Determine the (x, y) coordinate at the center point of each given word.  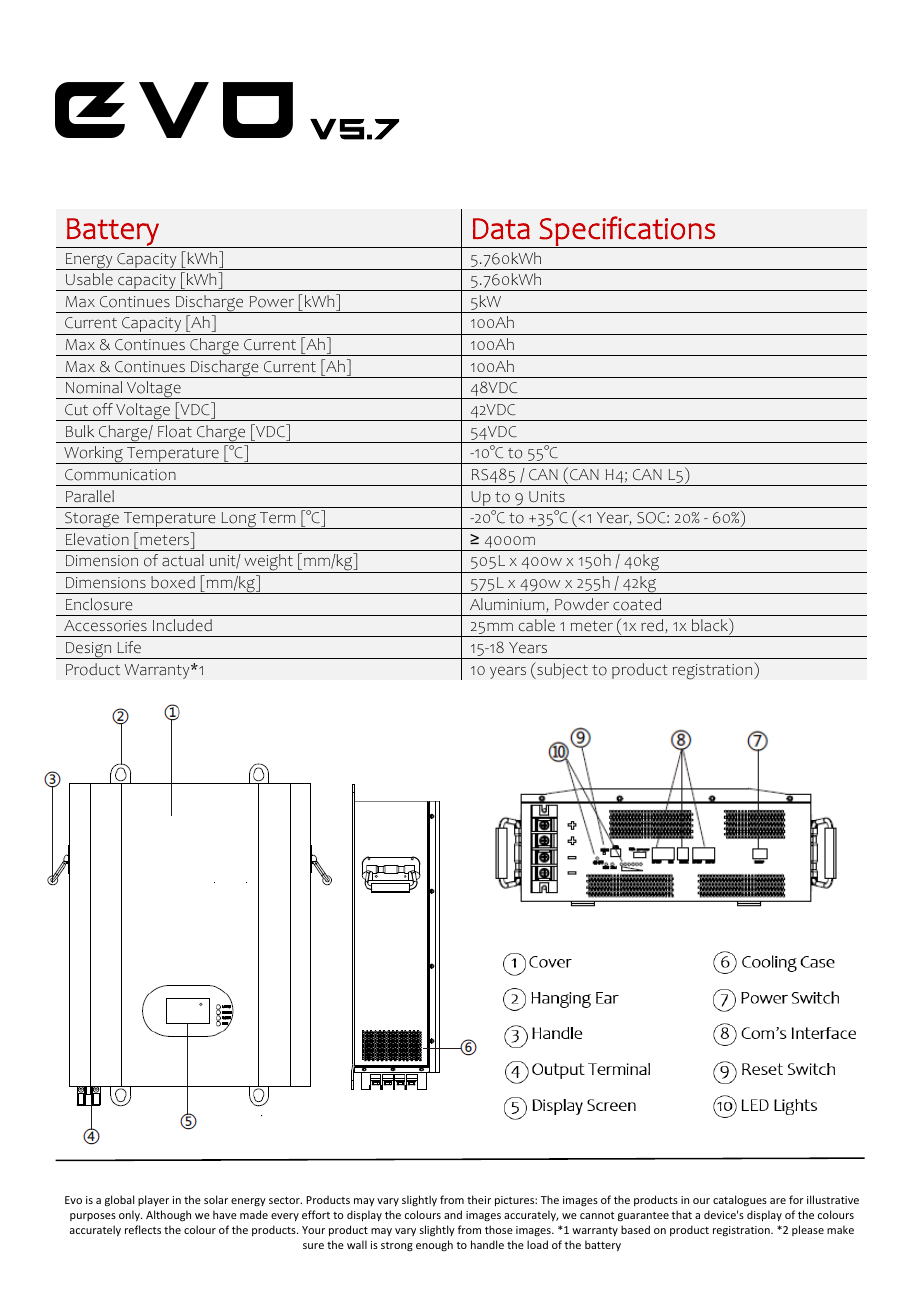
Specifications (627, 232)
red (652, 625)
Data (501, 229)
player (153, 1200)
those (499, 1229)
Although (168, 1216)
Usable (89, 279)
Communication (120, 475)
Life (129, 647)
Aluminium (507, 604)
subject (561, 670)
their (479, 1199)
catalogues (740, 1200)
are (778, 1201)
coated (637, 604)
